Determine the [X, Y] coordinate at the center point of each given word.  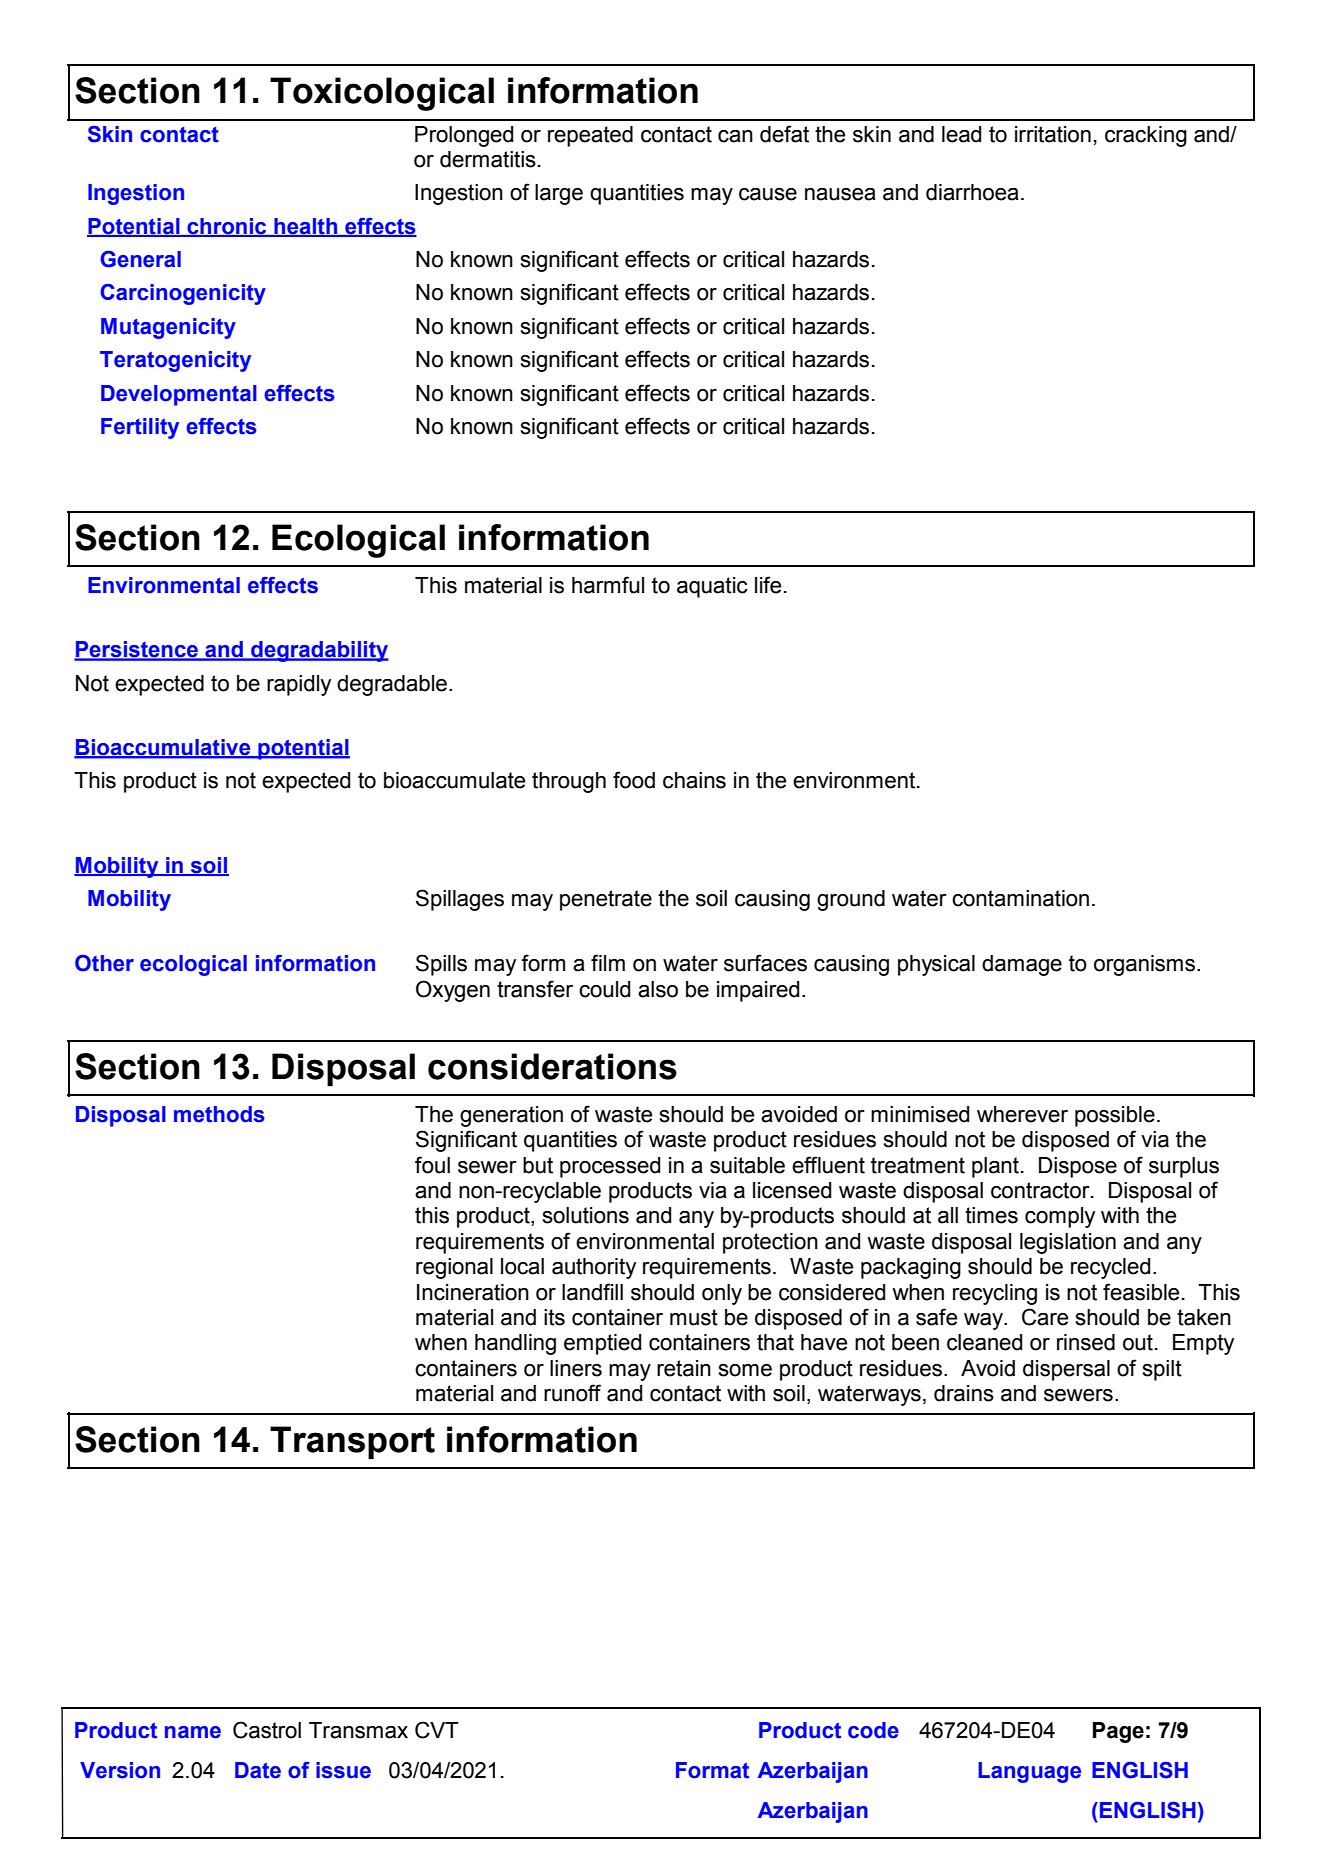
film [608, 962]
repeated [590, 136]
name [193, 1732]
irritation [1053, 134]
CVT [437, 1730]
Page [1118, 1732]
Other [104, 963]
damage [1022, 965]
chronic [227, 227]
